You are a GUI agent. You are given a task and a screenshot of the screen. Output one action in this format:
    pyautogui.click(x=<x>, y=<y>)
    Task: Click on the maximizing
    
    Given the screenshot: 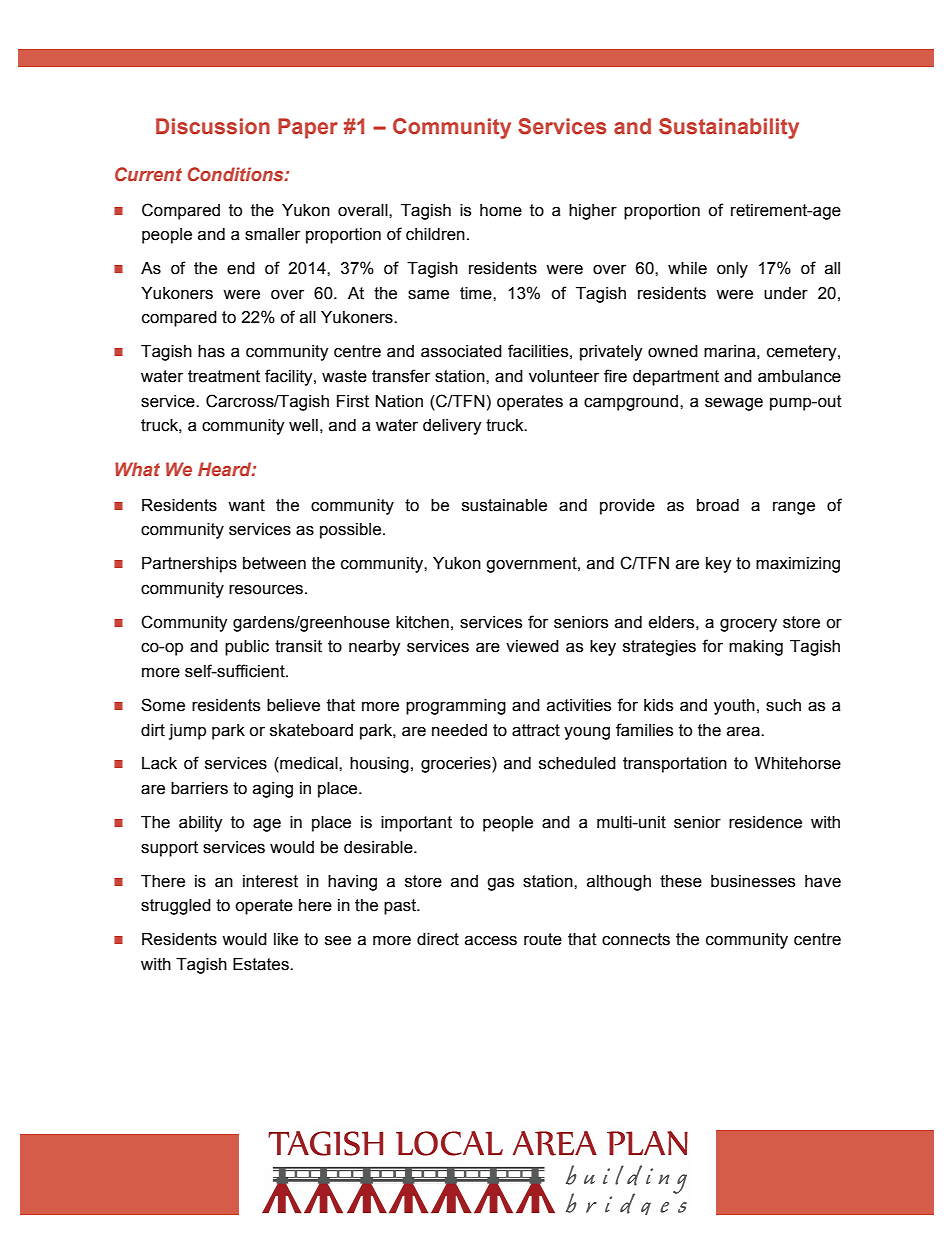 What is the action you would take?
    pyautogui.click(x=798, y=565)
